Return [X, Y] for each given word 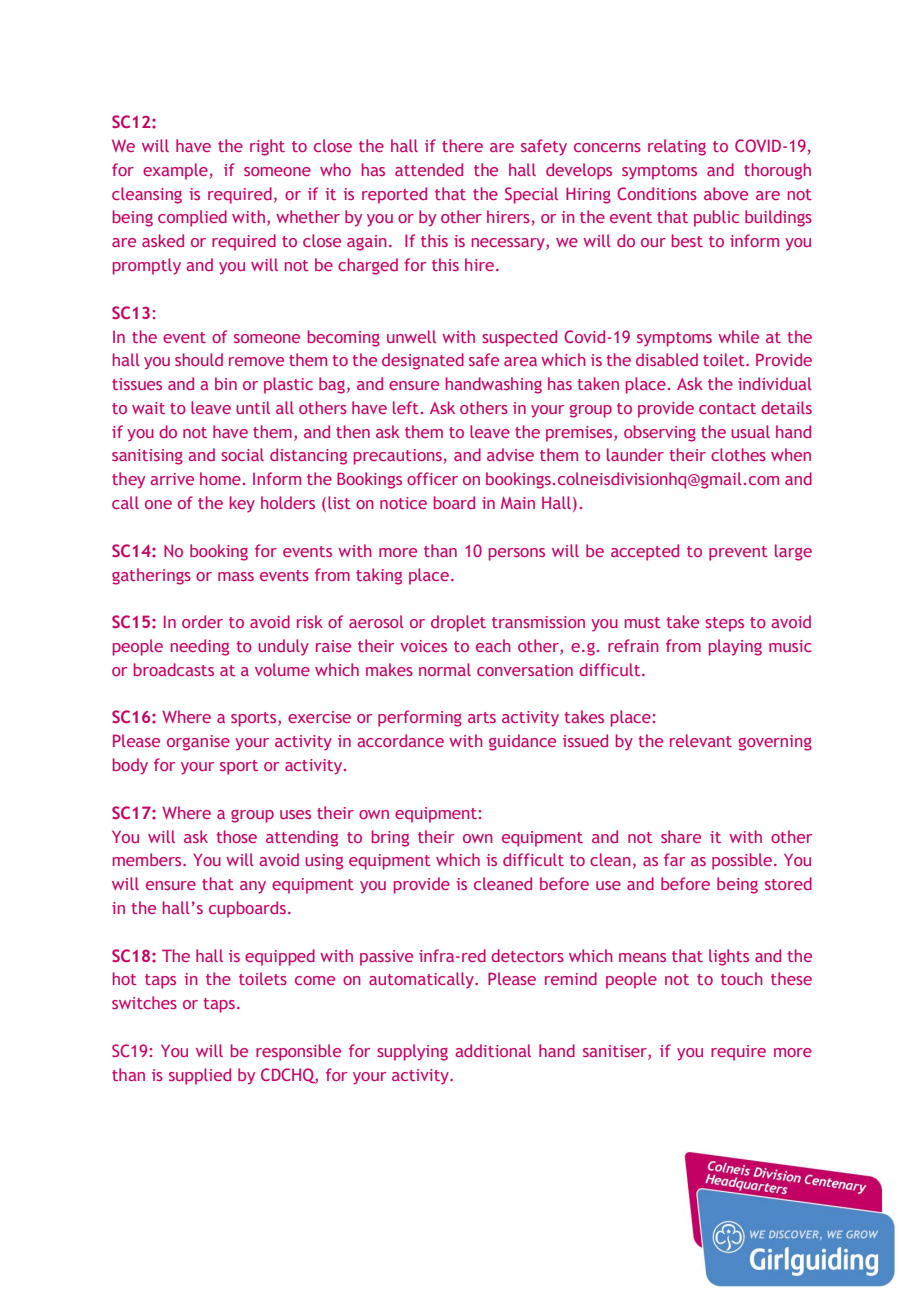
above [726, 193]
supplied [200, 1076]
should [199, 359]
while [738, 336]
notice [403, 503]
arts [482, 717]
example [176, 171]
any [253, 887]
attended [429, 169]
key [242, 504]
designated [423, 361]
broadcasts [174, 669]
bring [390, 838]
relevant [701, 740]
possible [743, 861]
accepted [645, 552]
